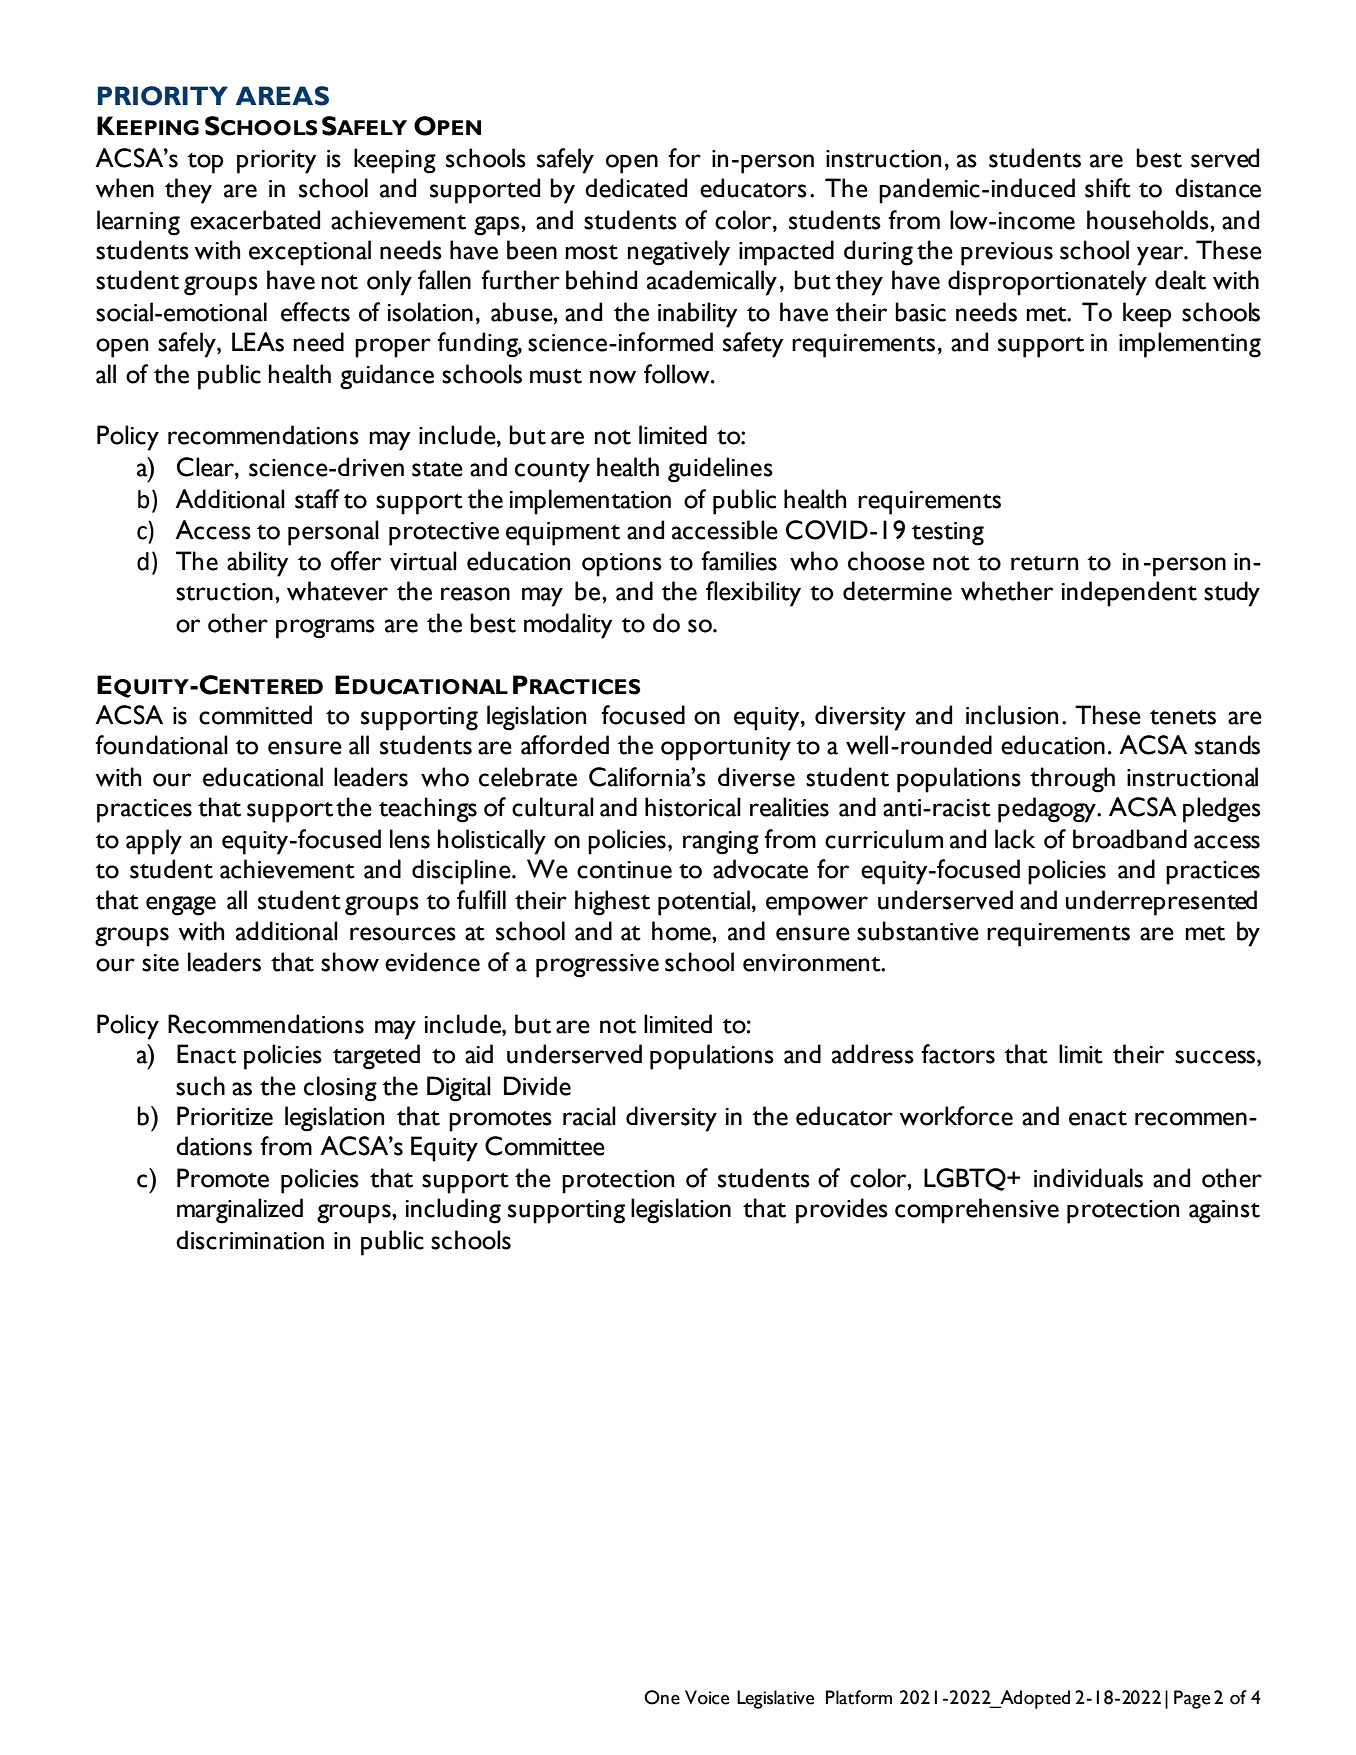 The height and width of the screenshot is (1755, 1356). I want to click on potential, so click(704, 903).
